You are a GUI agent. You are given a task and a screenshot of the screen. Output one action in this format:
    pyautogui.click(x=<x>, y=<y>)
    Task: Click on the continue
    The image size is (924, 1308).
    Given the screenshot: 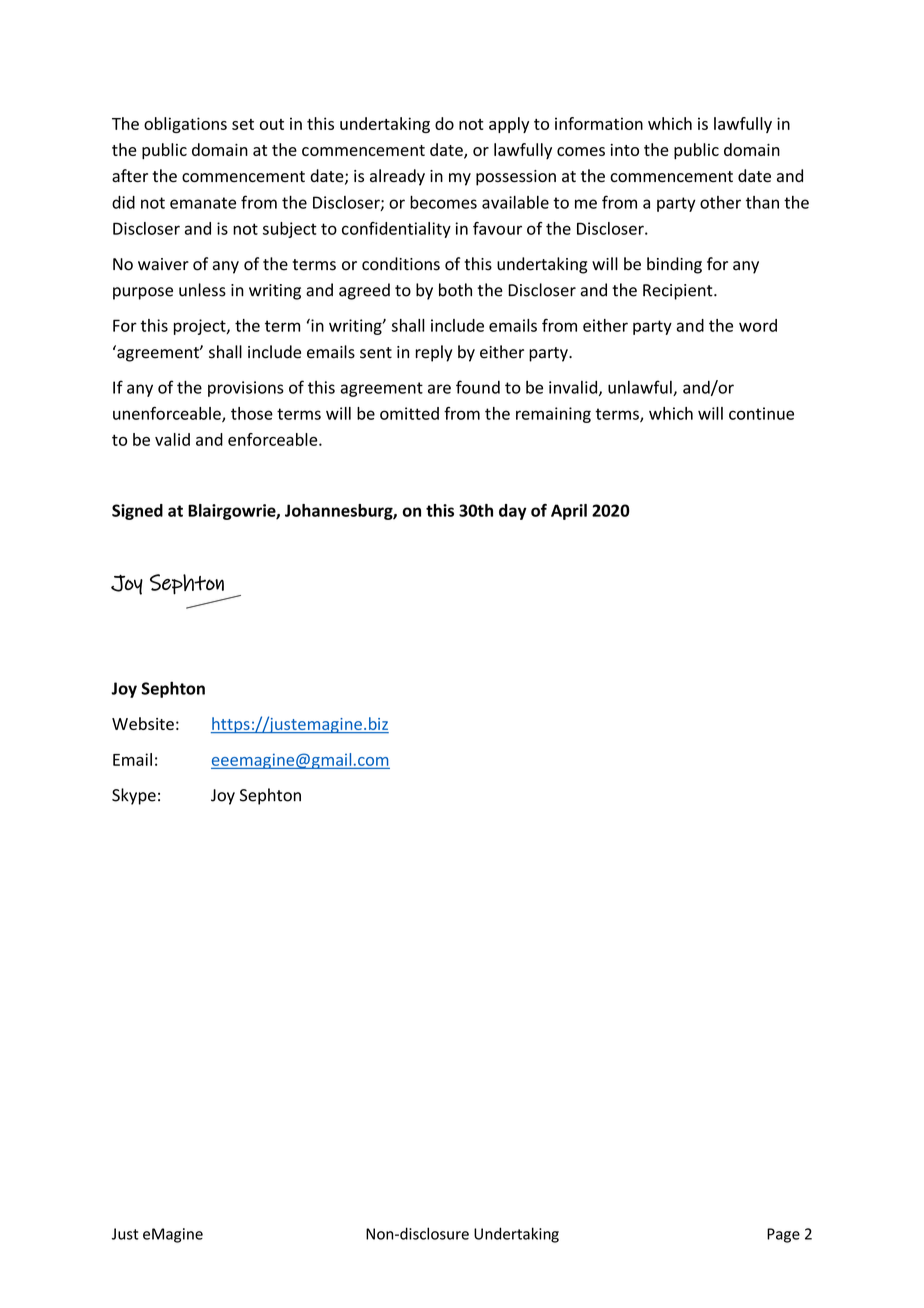 What is the action you would take?
    pyautogui.click(x=761, y=413)
